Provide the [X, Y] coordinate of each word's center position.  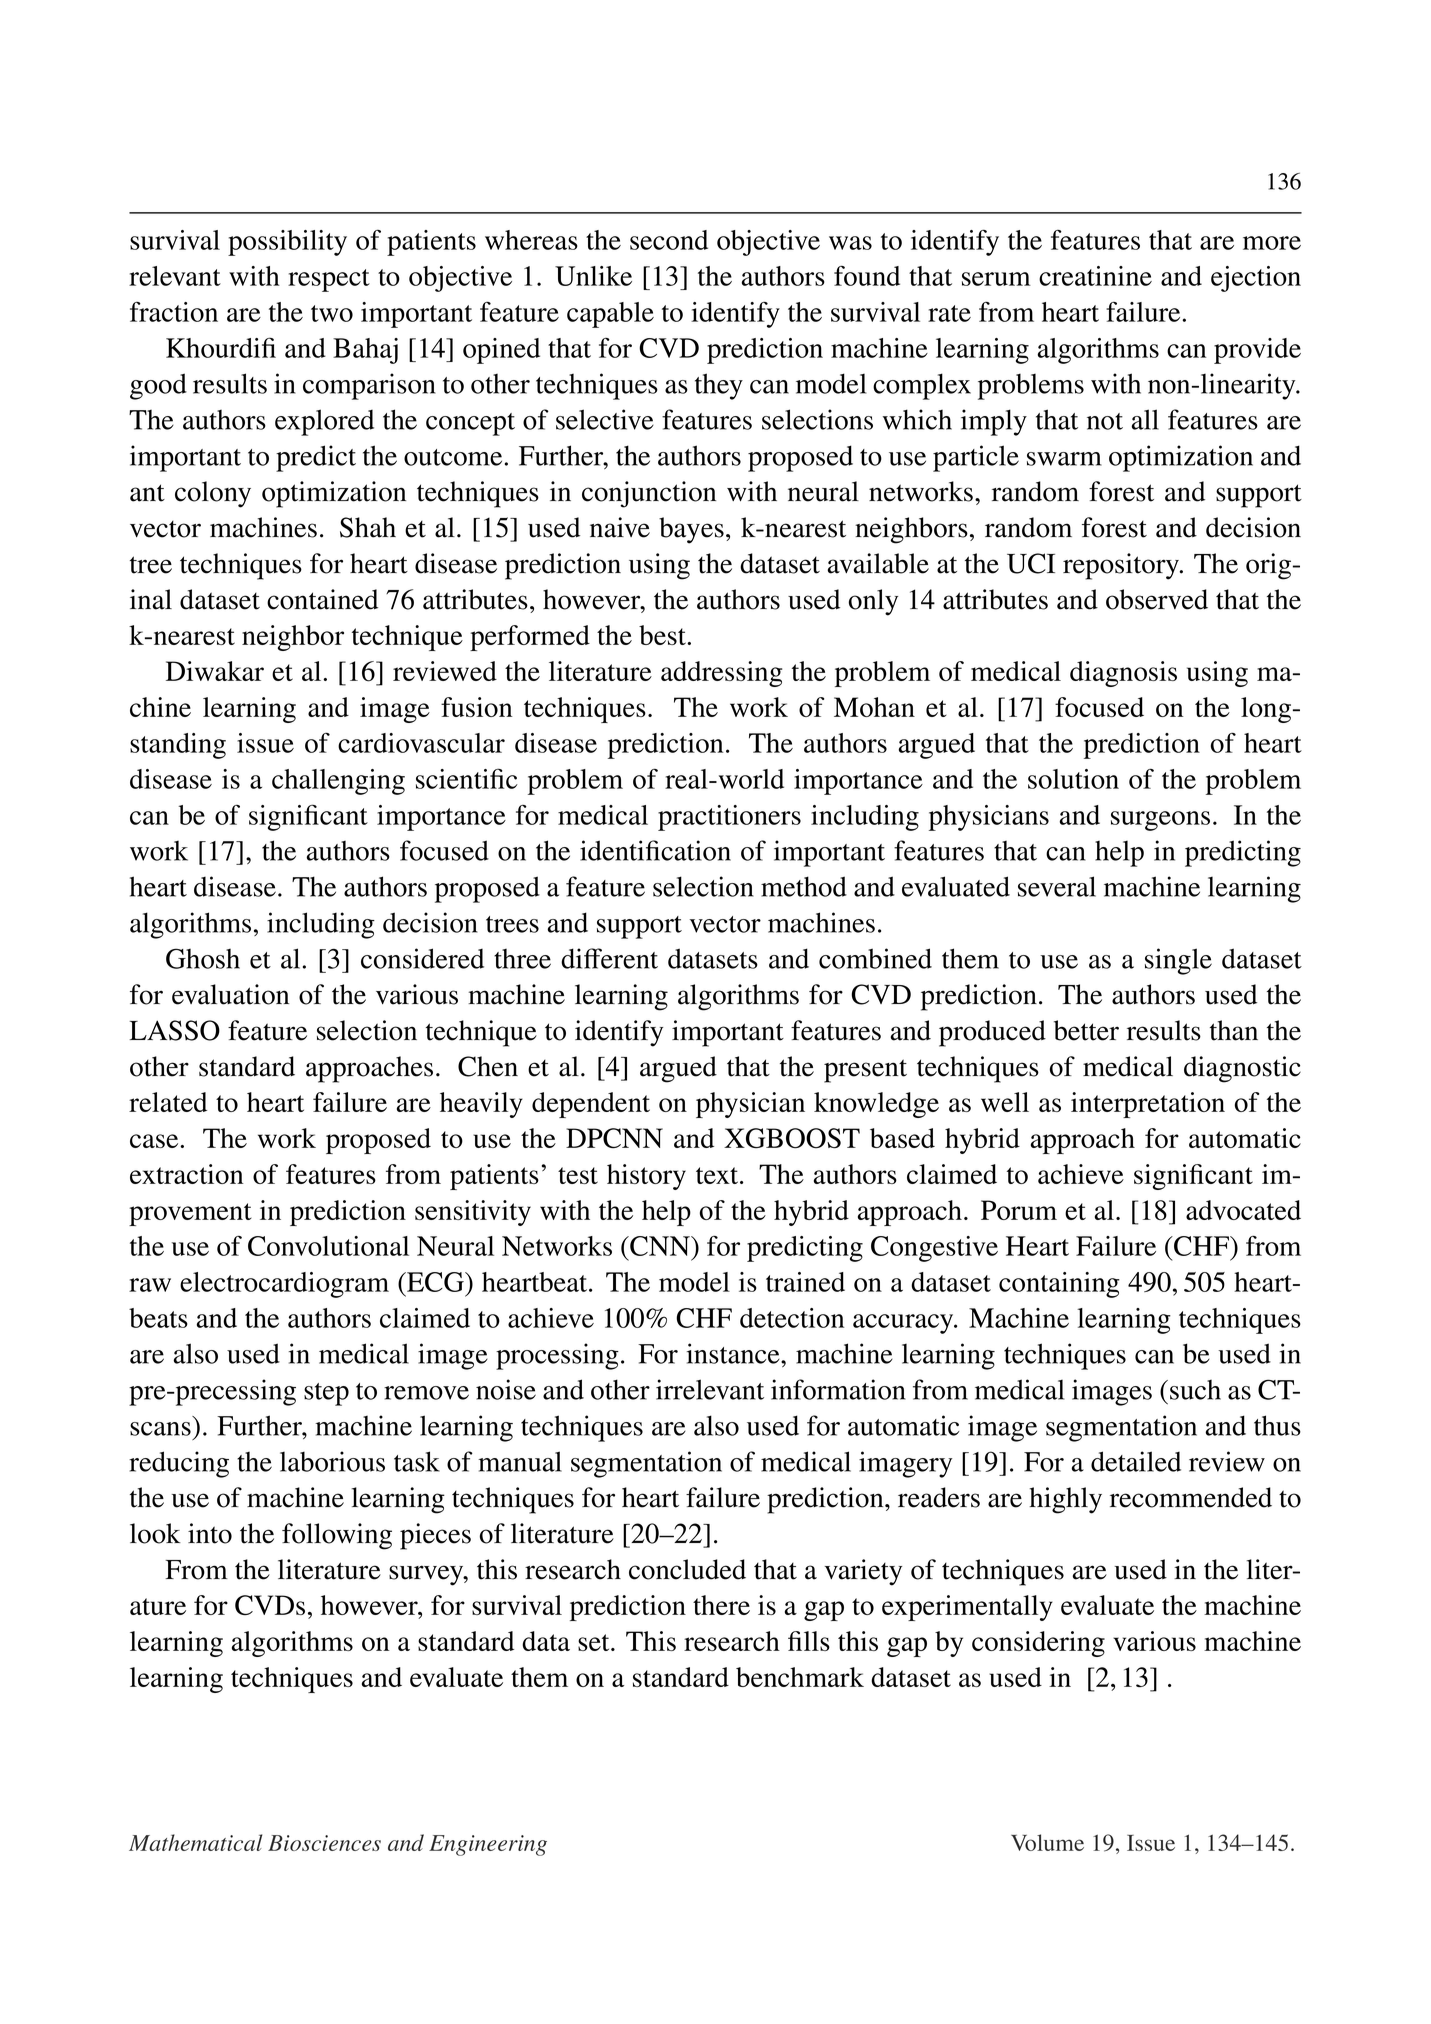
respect [329, 280]
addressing [721, 674]
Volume [1047, 1842]
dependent [591, 1105]
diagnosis [1123, 674]
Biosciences [324, 1843]
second [669, 240]
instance [734, 1353]
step [326, 1394]
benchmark [800, 1677]
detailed [1136, 1461]
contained [322, 599]
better [1086, 1030]
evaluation [230, 994]
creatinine [1095, 276]
